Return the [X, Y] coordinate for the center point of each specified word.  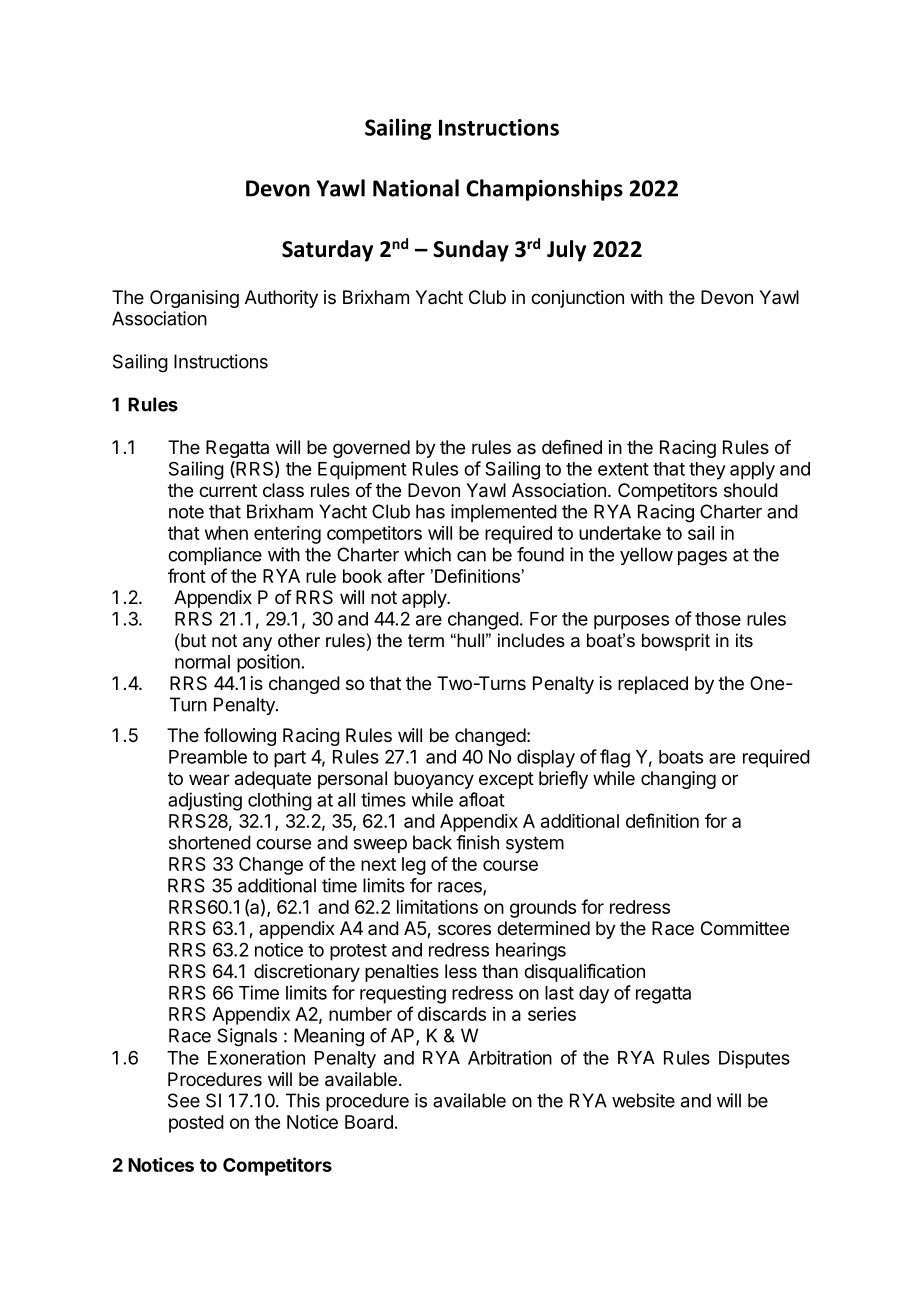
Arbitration [510, 1057]
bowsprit [676, 642]
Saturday [327, 251]
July [566, 251]
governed [371, 449]
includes [531, 640]
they [707, 471]
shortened [210, 842]
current [228, 490]
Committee [745, 928]
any [257, 644]
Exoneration [256, 1057]
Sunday [471, 251]
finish [477, 842]
